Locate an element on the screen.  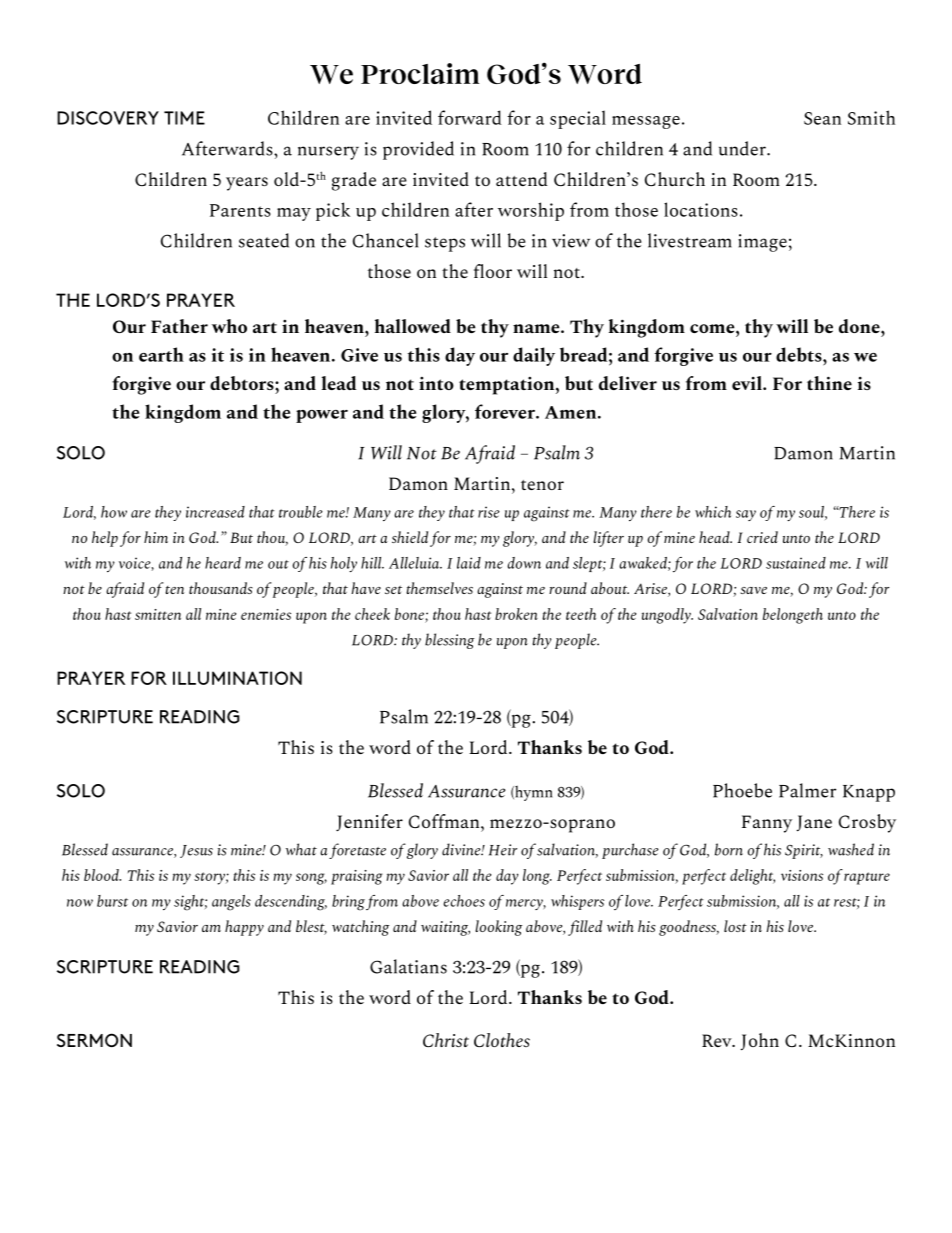
laid is located at coordinates (469, 563).
